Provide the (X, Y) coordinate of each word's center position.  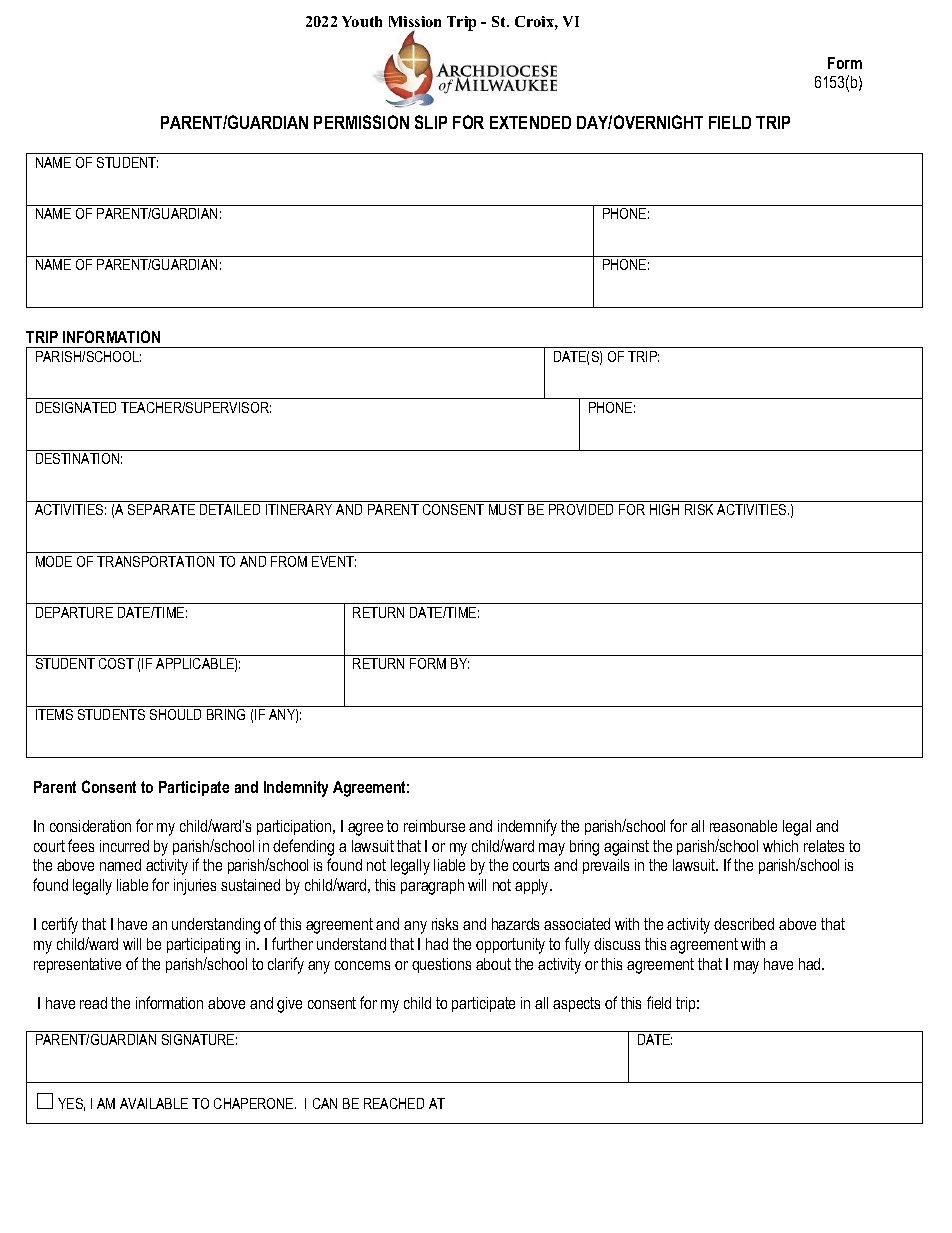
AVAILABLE (154, 1103)
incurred (124, 846)
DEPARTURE (74, 612)
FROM (289, 561)
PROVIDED (581, 509)
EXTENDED (530, 122)
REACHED (394, 1103)
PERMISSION (361, 122)
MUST (506, 509)
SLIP (431, 122)
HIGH (664, 509)
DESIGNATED (76, 407)
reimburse (434, 826)
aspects (576, 1004)
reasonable (743, 826)
